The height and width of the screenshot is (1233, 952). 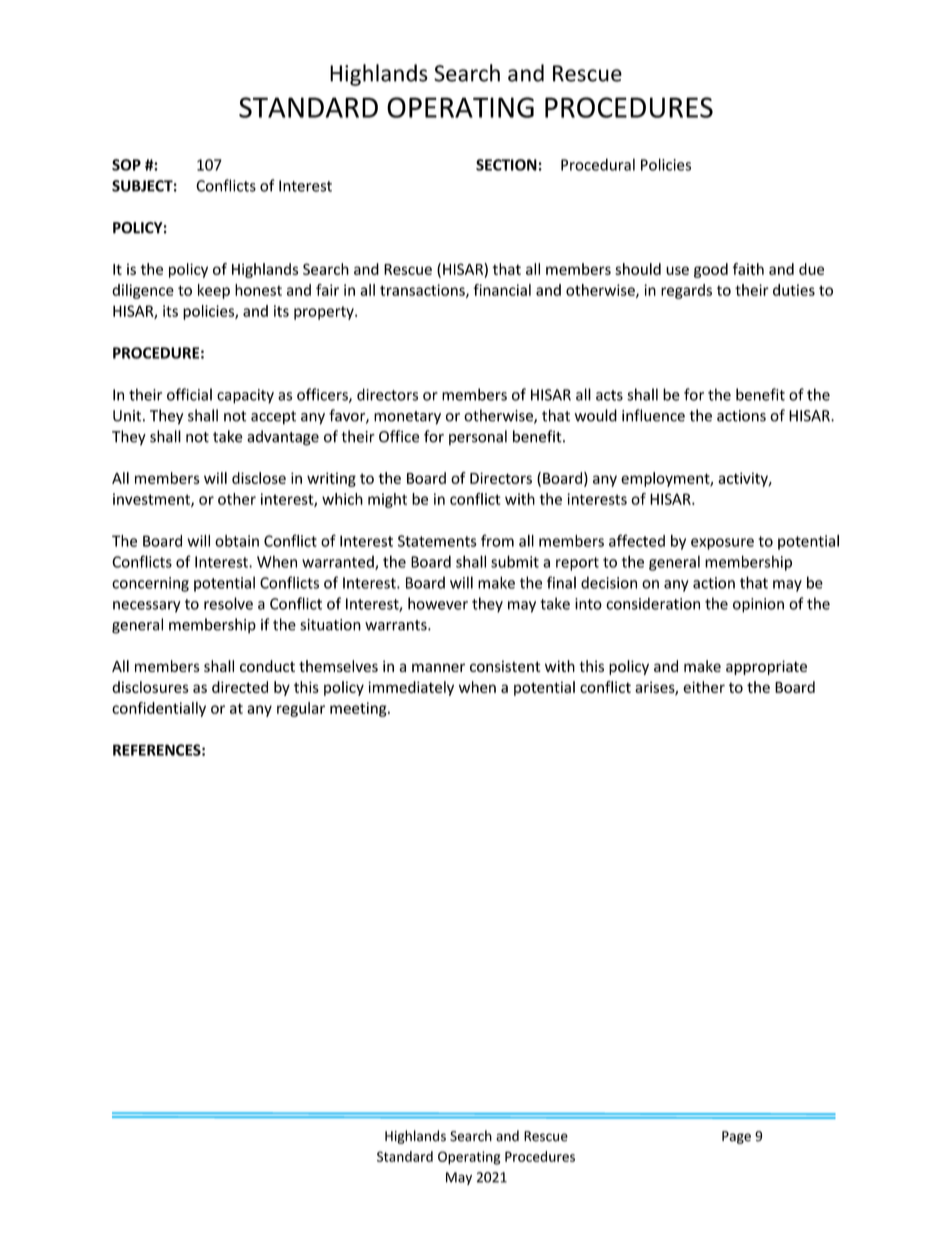 What do you see at coordinates (748, 269) in the screenshot?
I see `faith` at bounding box center [748, 269].
